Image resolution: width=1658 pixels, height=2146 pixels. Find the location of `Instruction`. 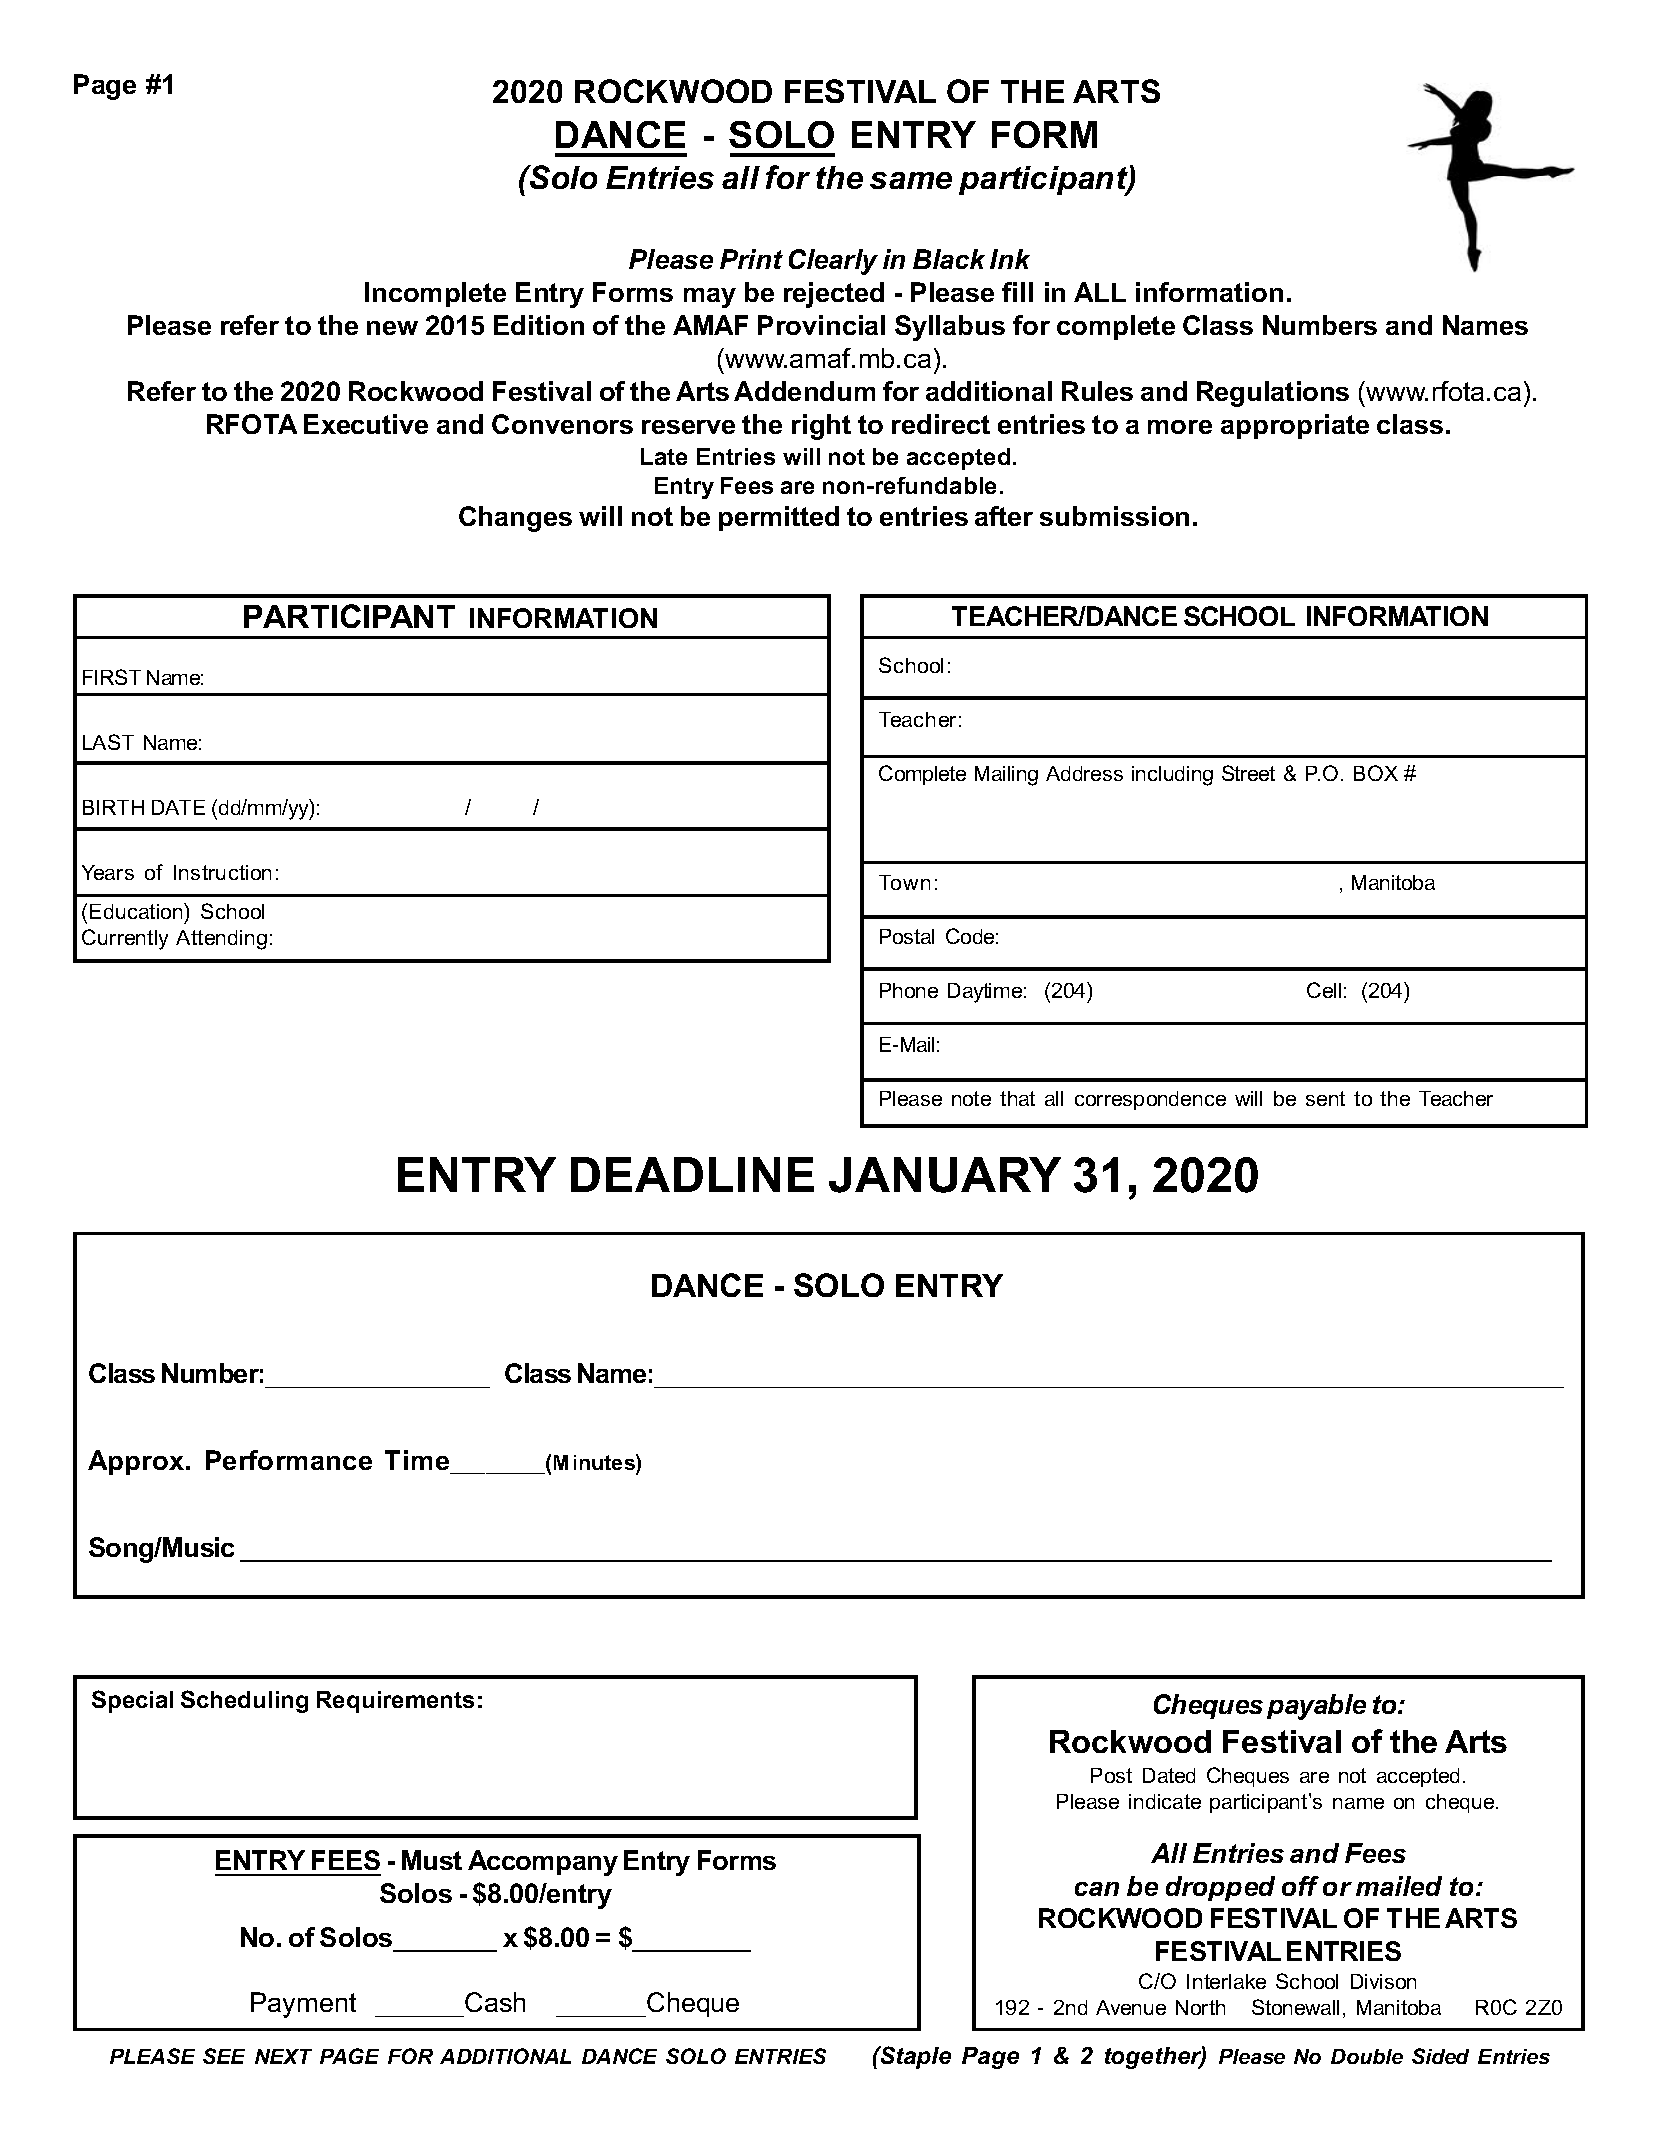

Instruction is located at coordinates (222, 872).
